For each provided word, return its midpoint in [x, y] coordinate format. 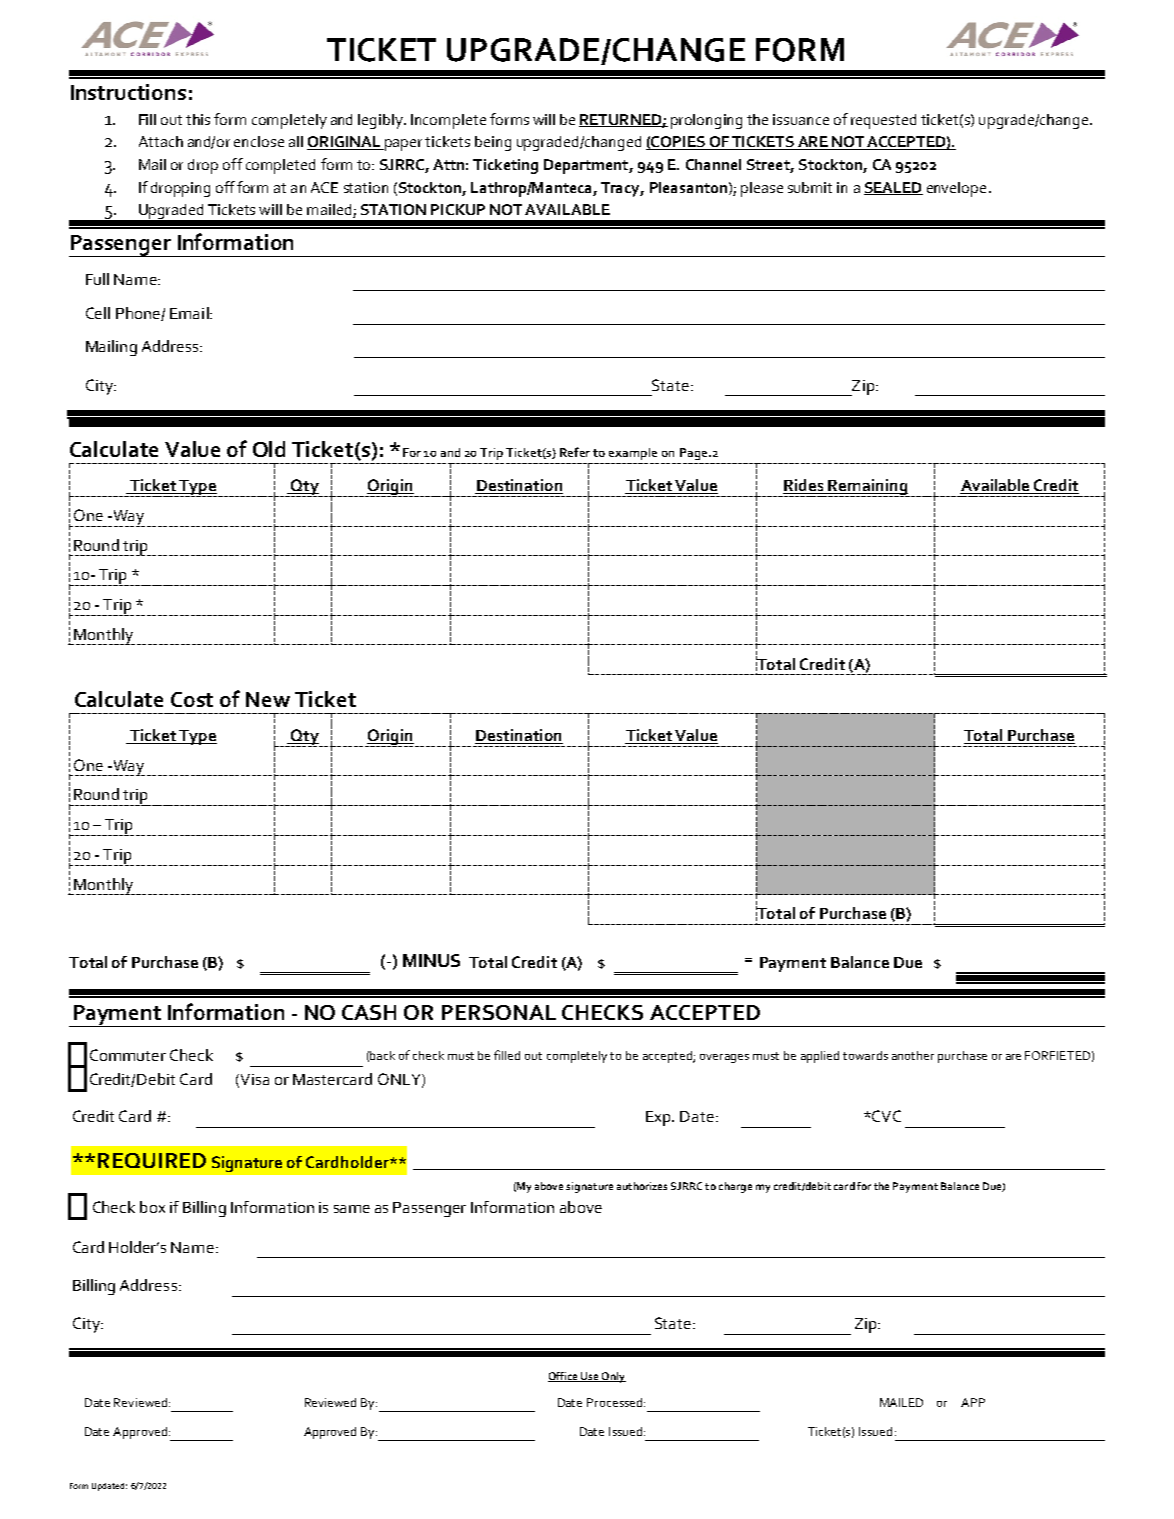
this [198, 119]
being [493, 143]
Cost [192, 699]
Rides [804, 486]
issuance [801, 119]
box [152, 1207]
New [268, 699]
